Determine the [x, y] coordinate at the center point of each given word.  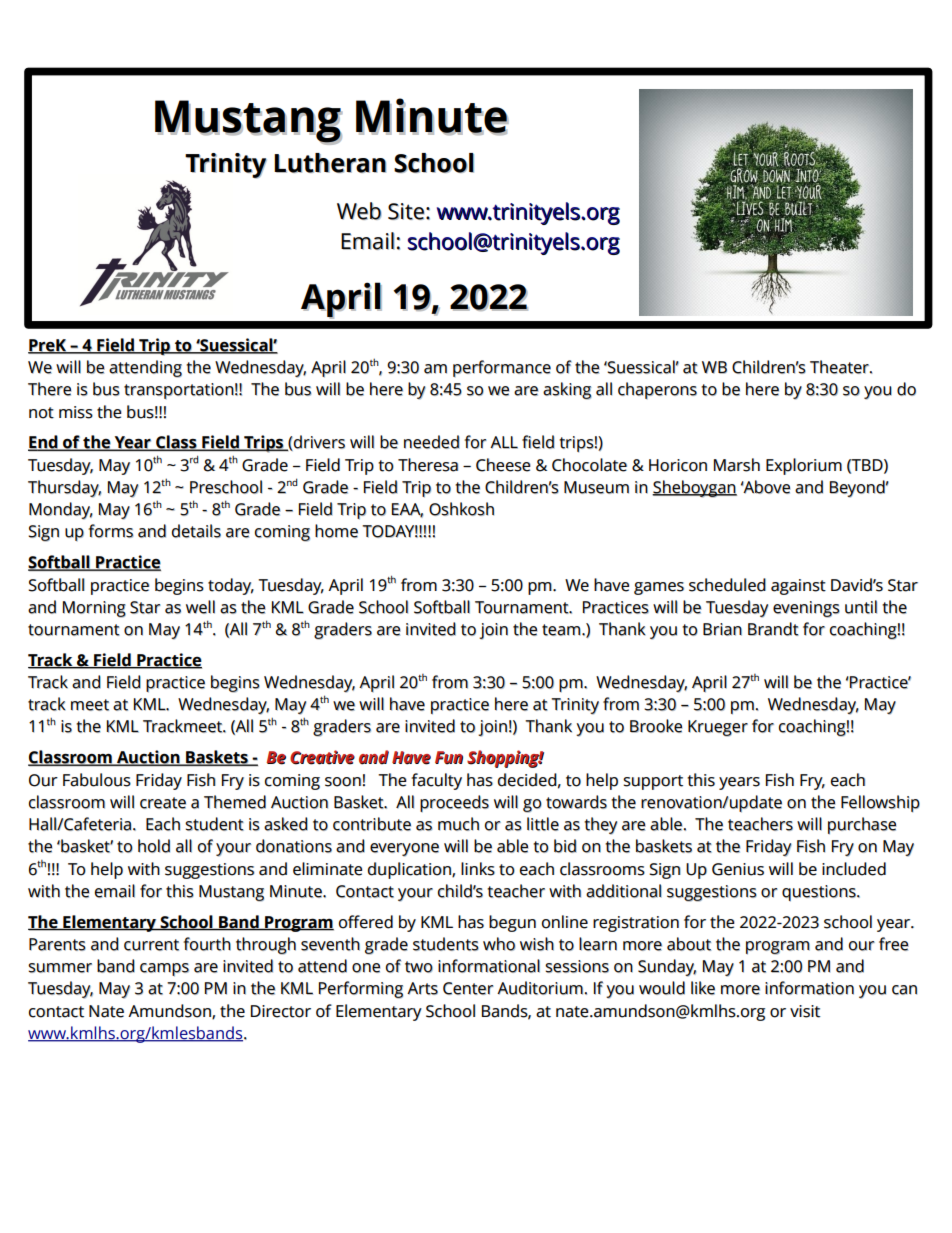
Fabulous [97, 780]
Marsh [737, 465]
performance [502, 368]
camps [164, 969]
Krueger [718, 728]
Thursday [64, 489]
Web [359, 211]
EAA [407, 510]
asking [567, 391]
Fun [449, 758]
